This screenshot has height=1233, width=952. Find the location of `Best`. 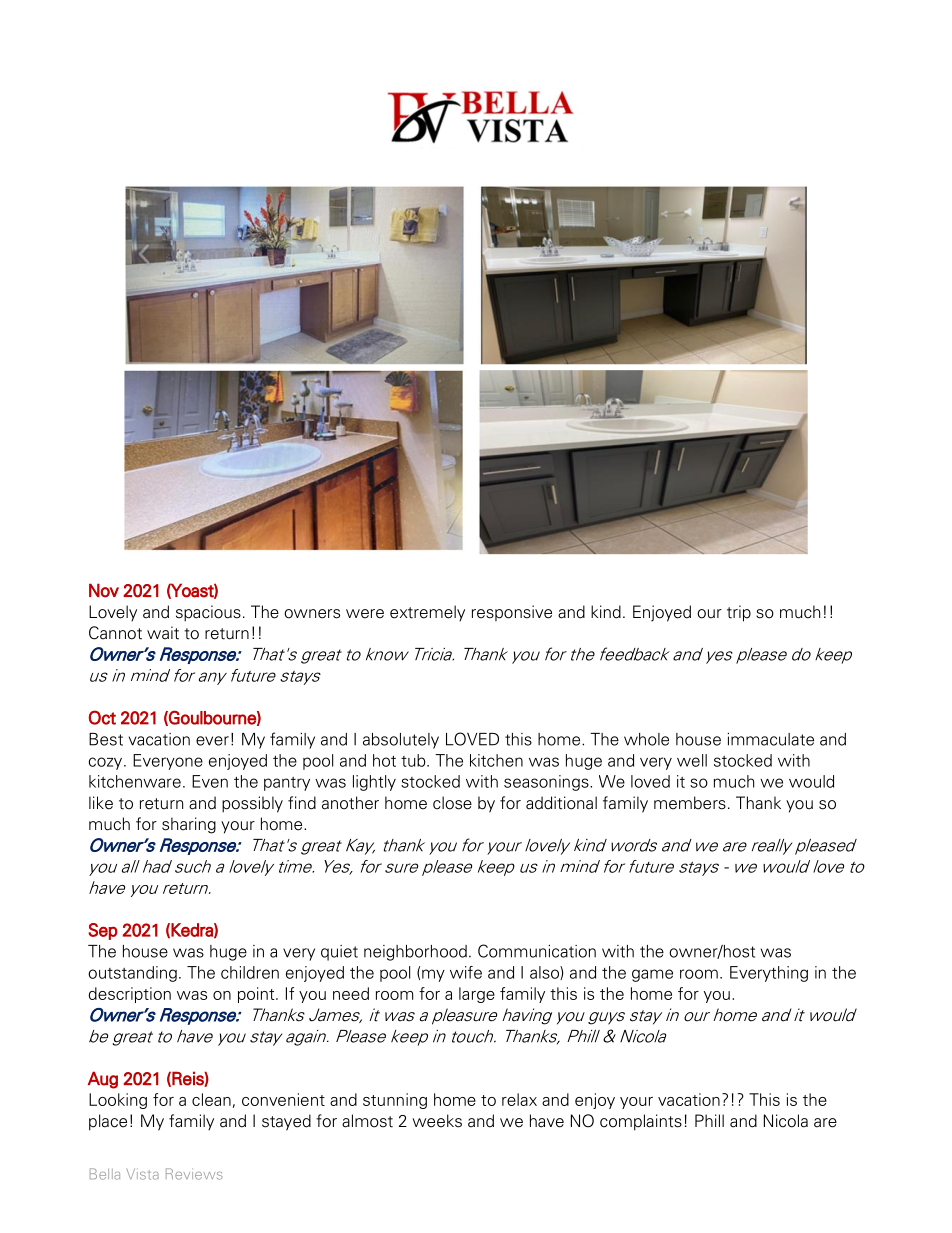

Best is located at coordinates (106, 739).
